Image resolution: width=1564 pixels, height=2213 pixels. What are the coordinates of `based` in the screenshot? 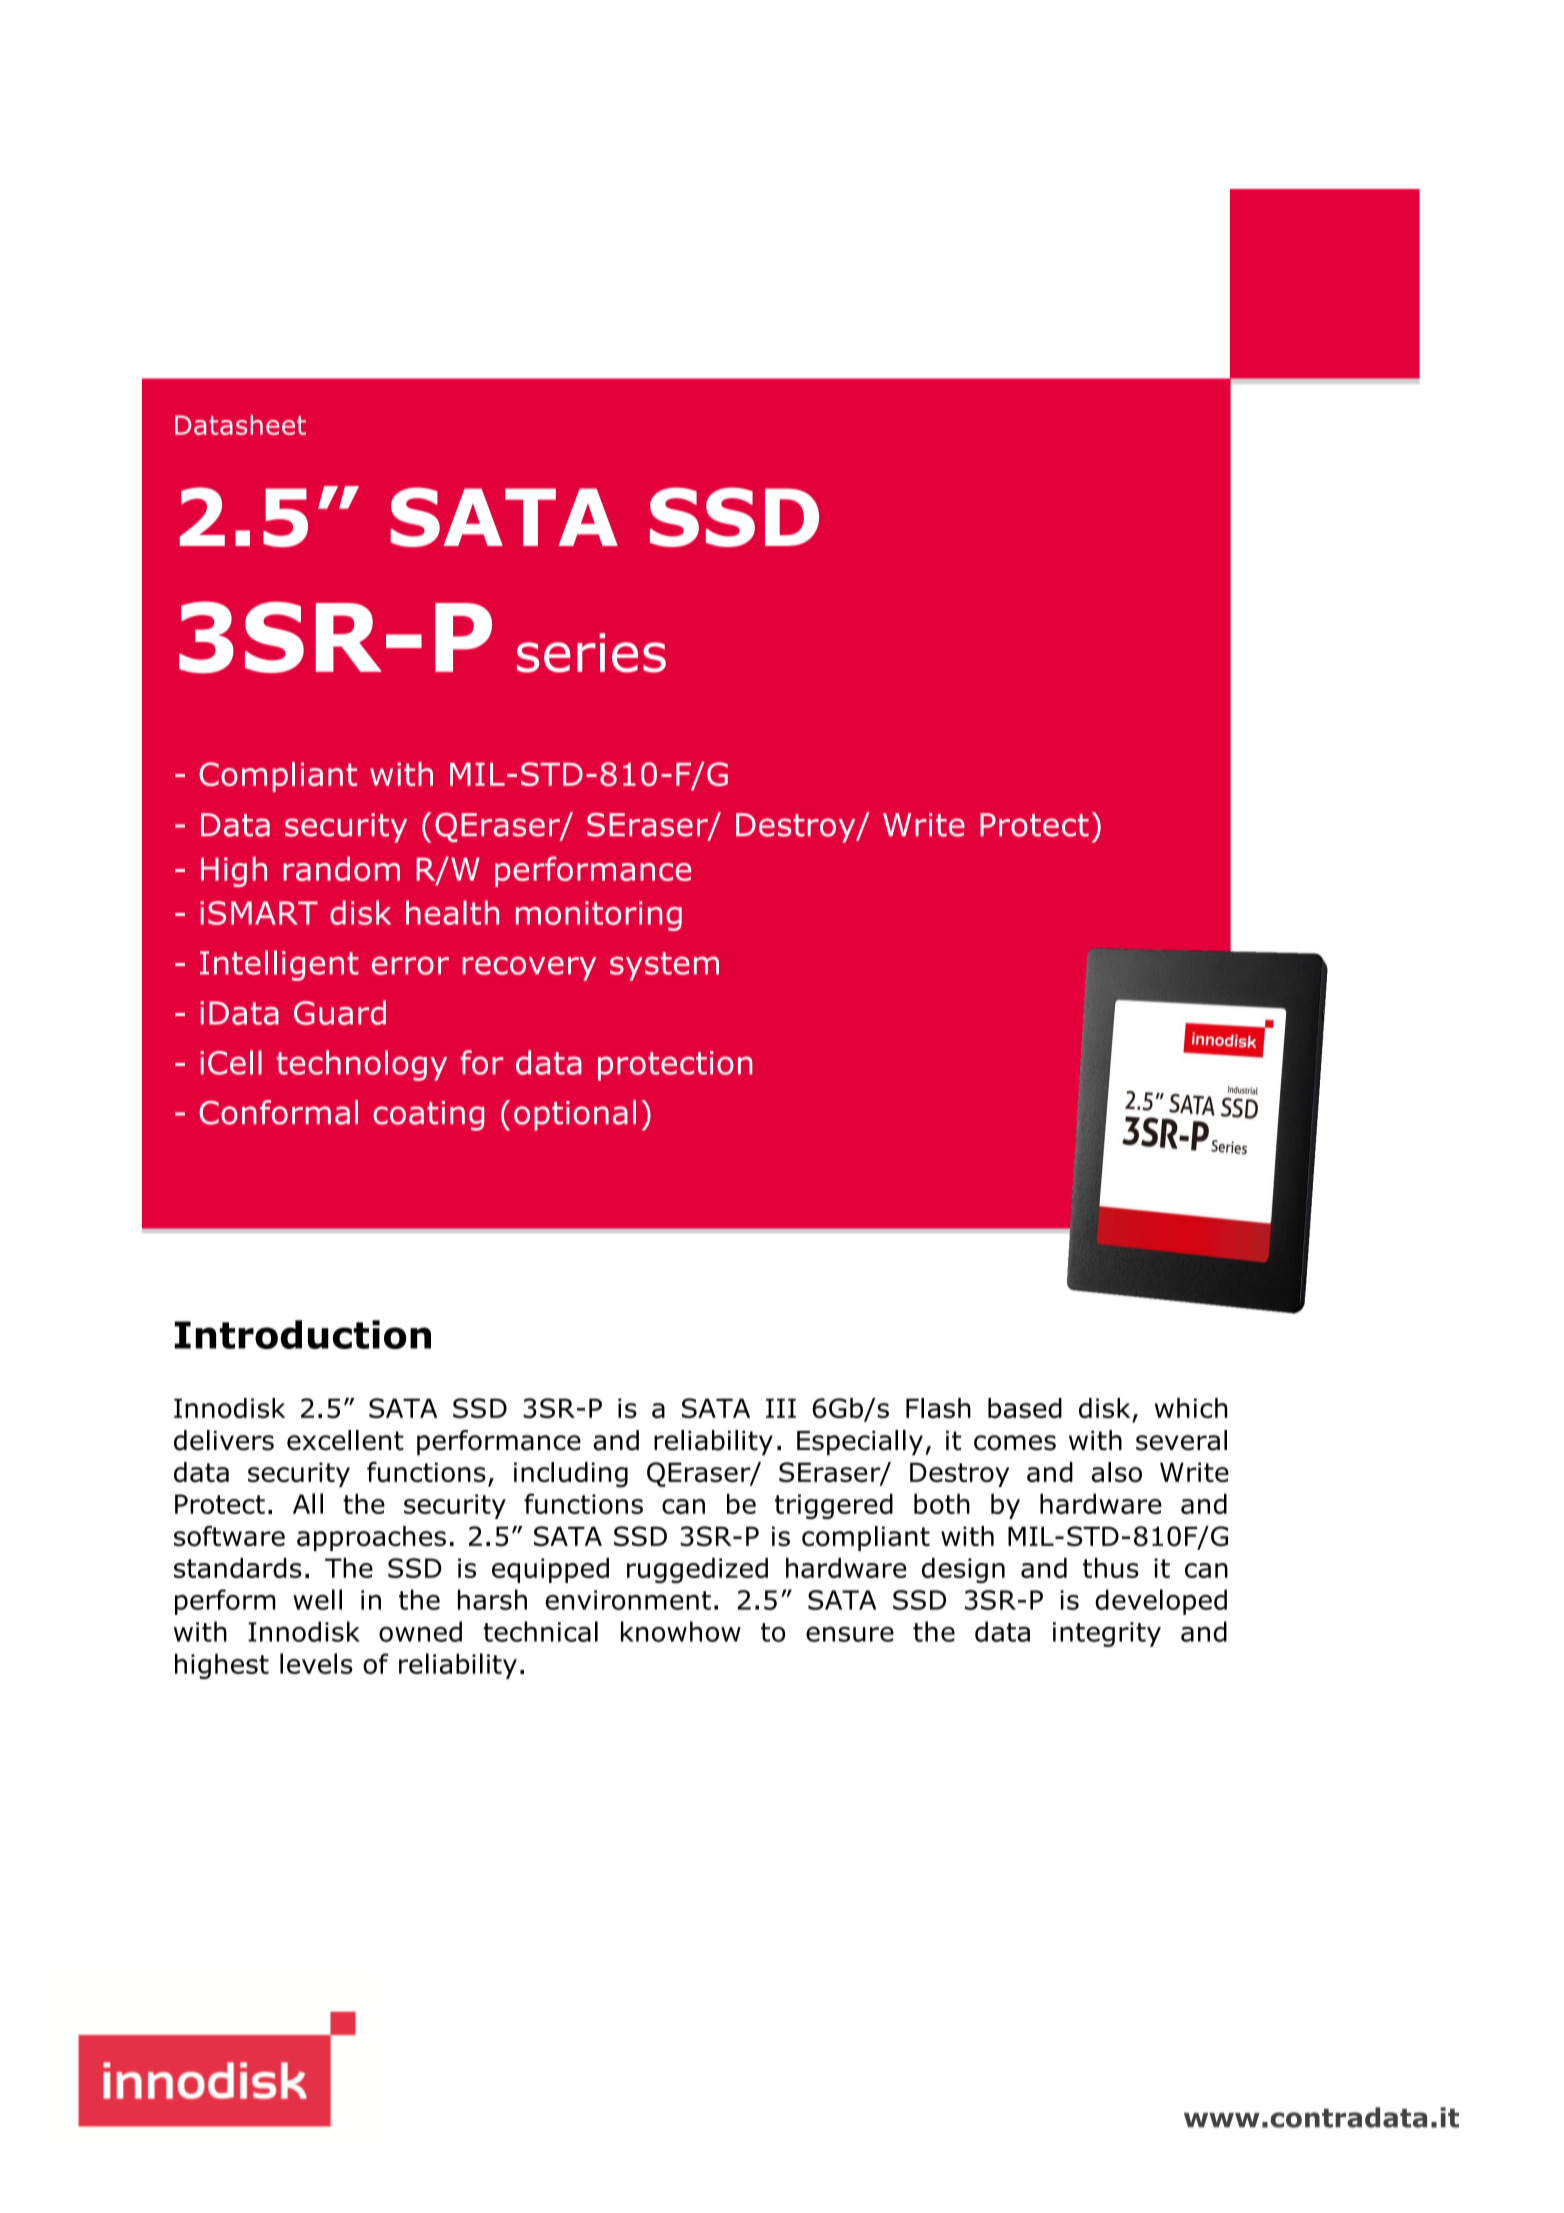 It's located at (1025, 1408).
